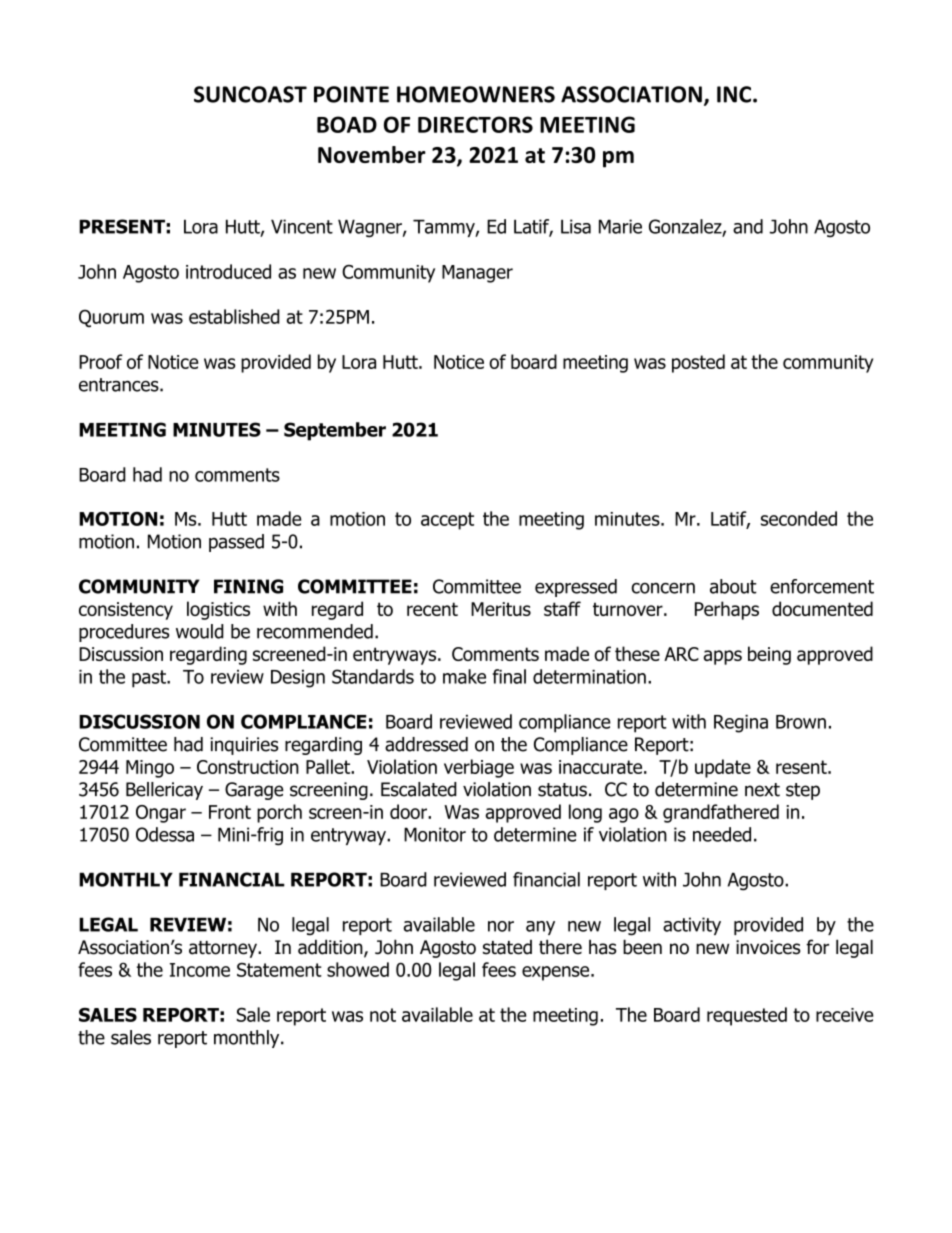 The height and width of the screenshot is (1233, 952). I want to click on DIRECTORS, so click(475, 124).
